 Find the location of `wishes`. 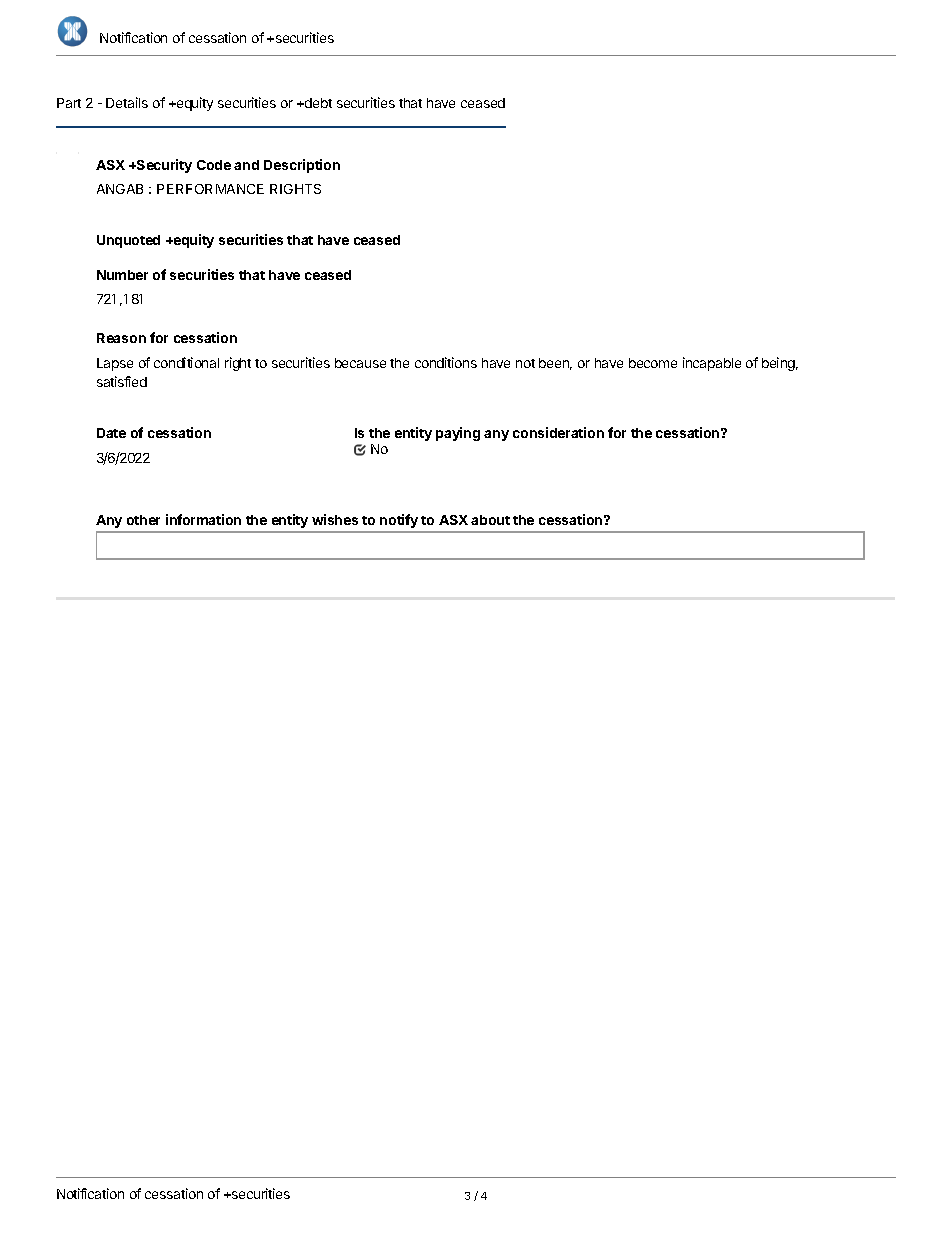

wishes is located at coordinates (335, 519).
